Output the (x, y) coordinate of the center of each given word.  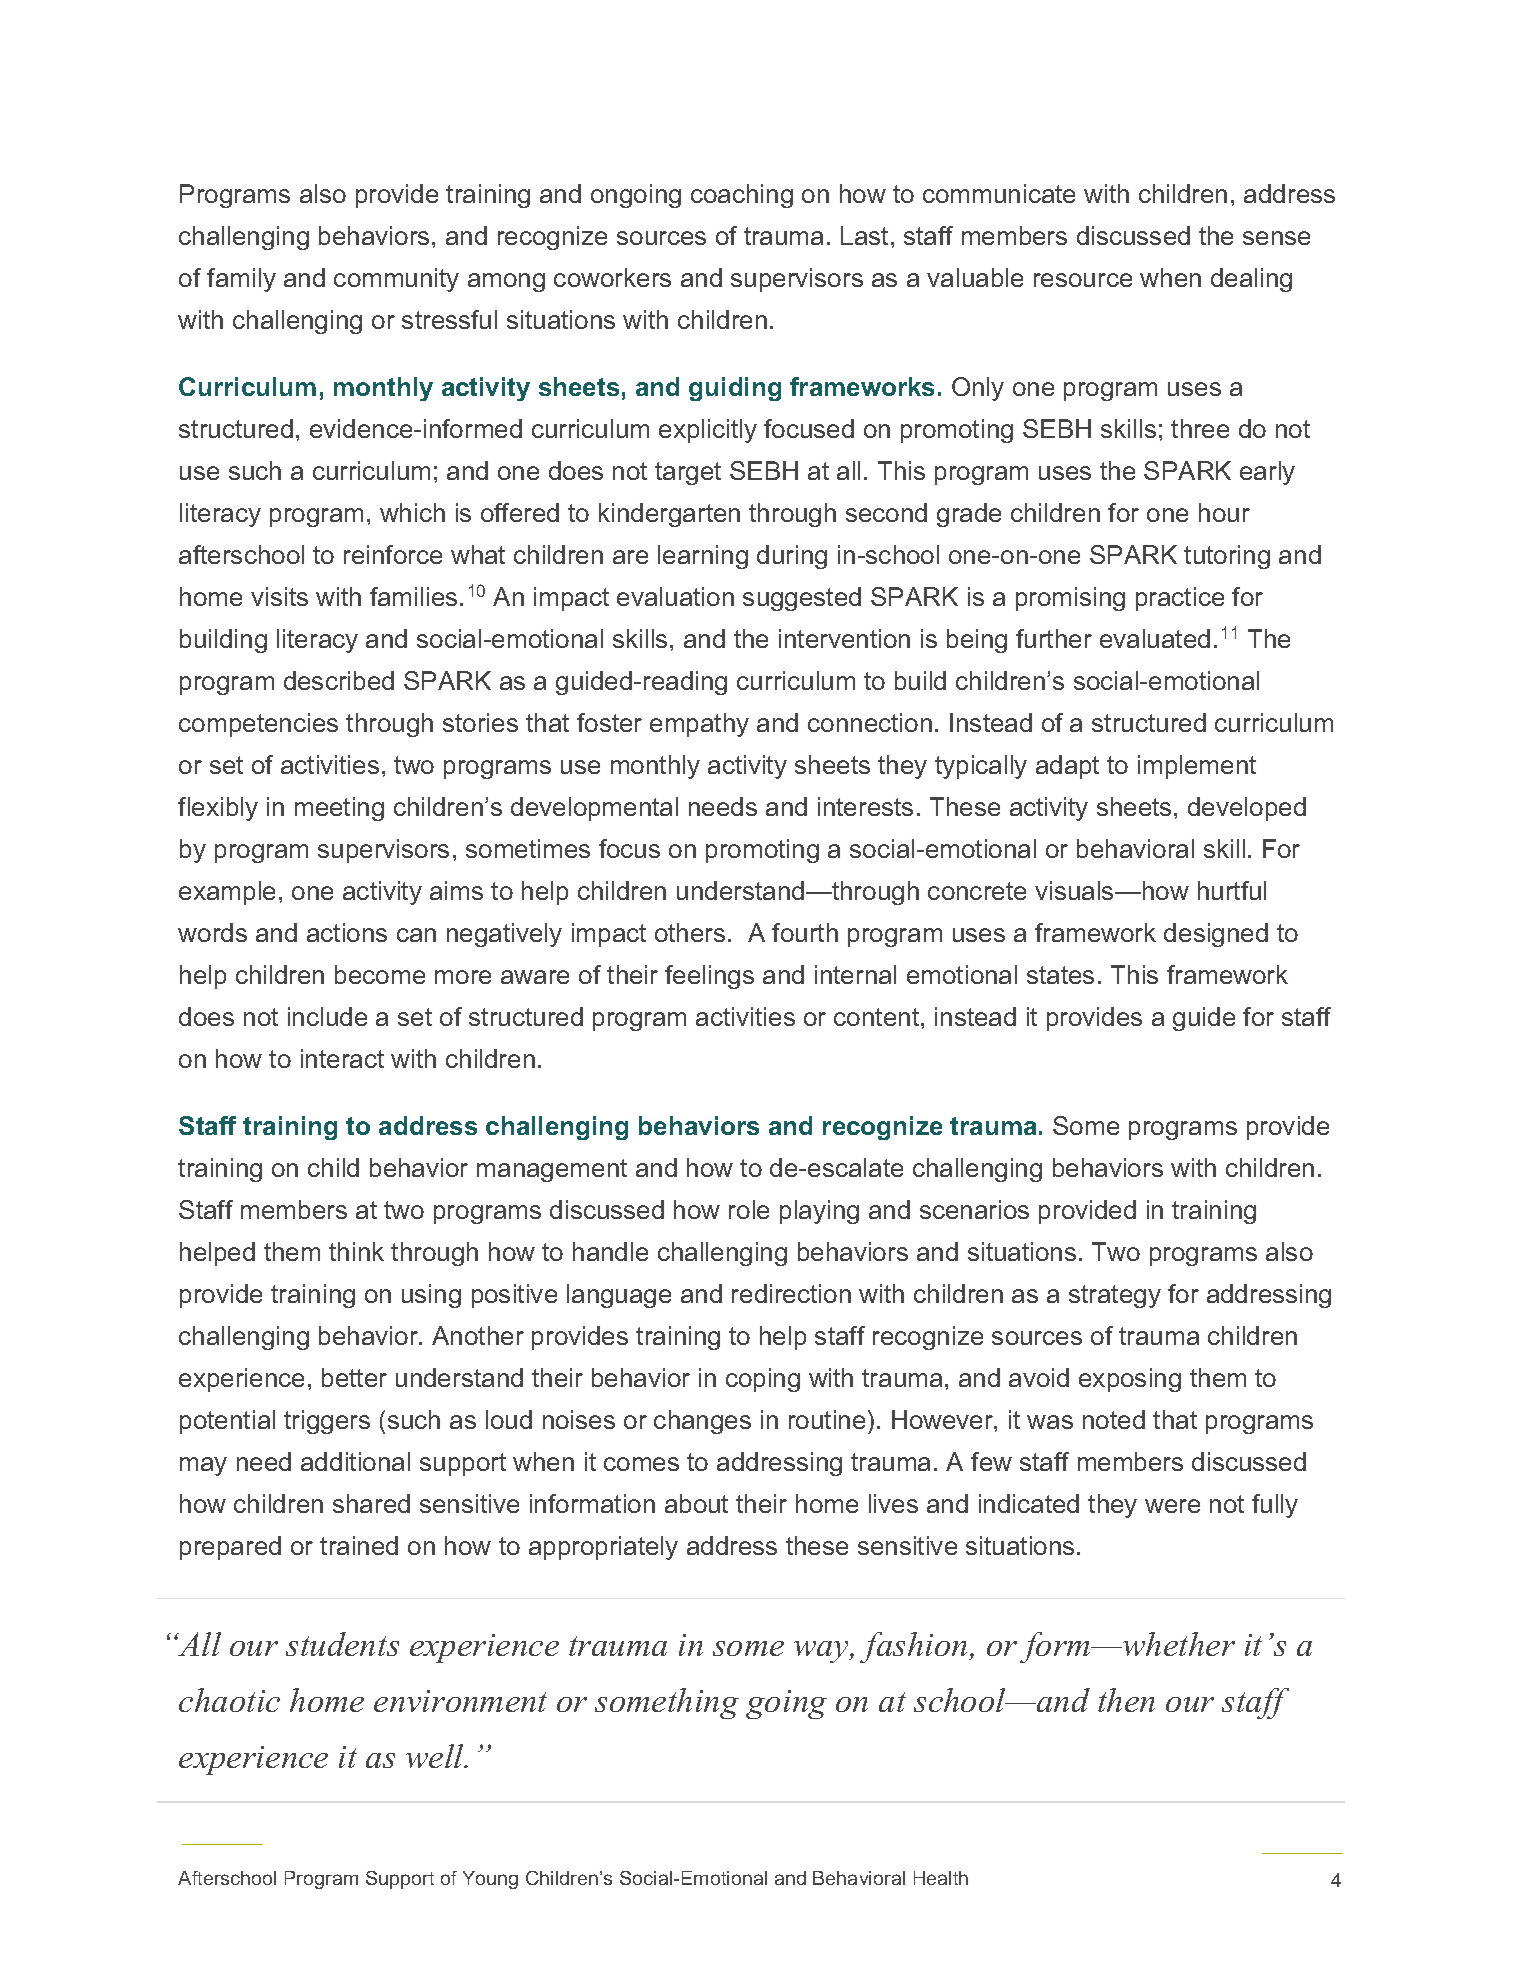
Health (941, 1878)
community (396, 280)
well (436, 1756)
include (327, 1016)
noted (1114, 1419)
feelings (709, 977)
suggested (802, 599)
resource (1083, 280)
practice (1180, 599)
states (1060, 975)
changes (702, 1422)
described (339, 680)
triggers (327, 1422)
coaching (742, 196)
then (1126, 1700)
